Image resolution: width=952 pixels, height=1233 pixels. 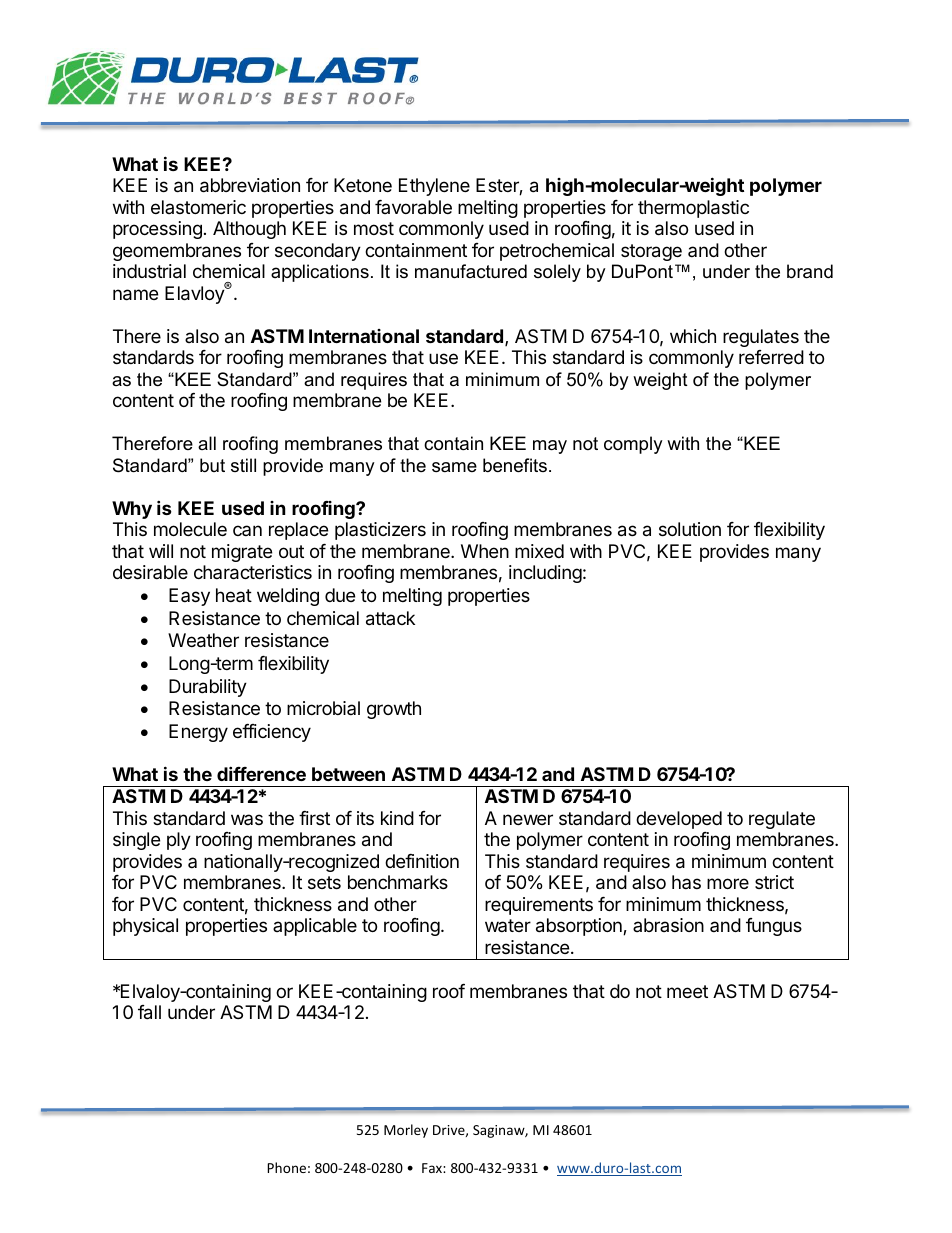 What do you see at coordinates (651, 252) in the screenshot?
I see `storage` at bounding box center [651, 252].
